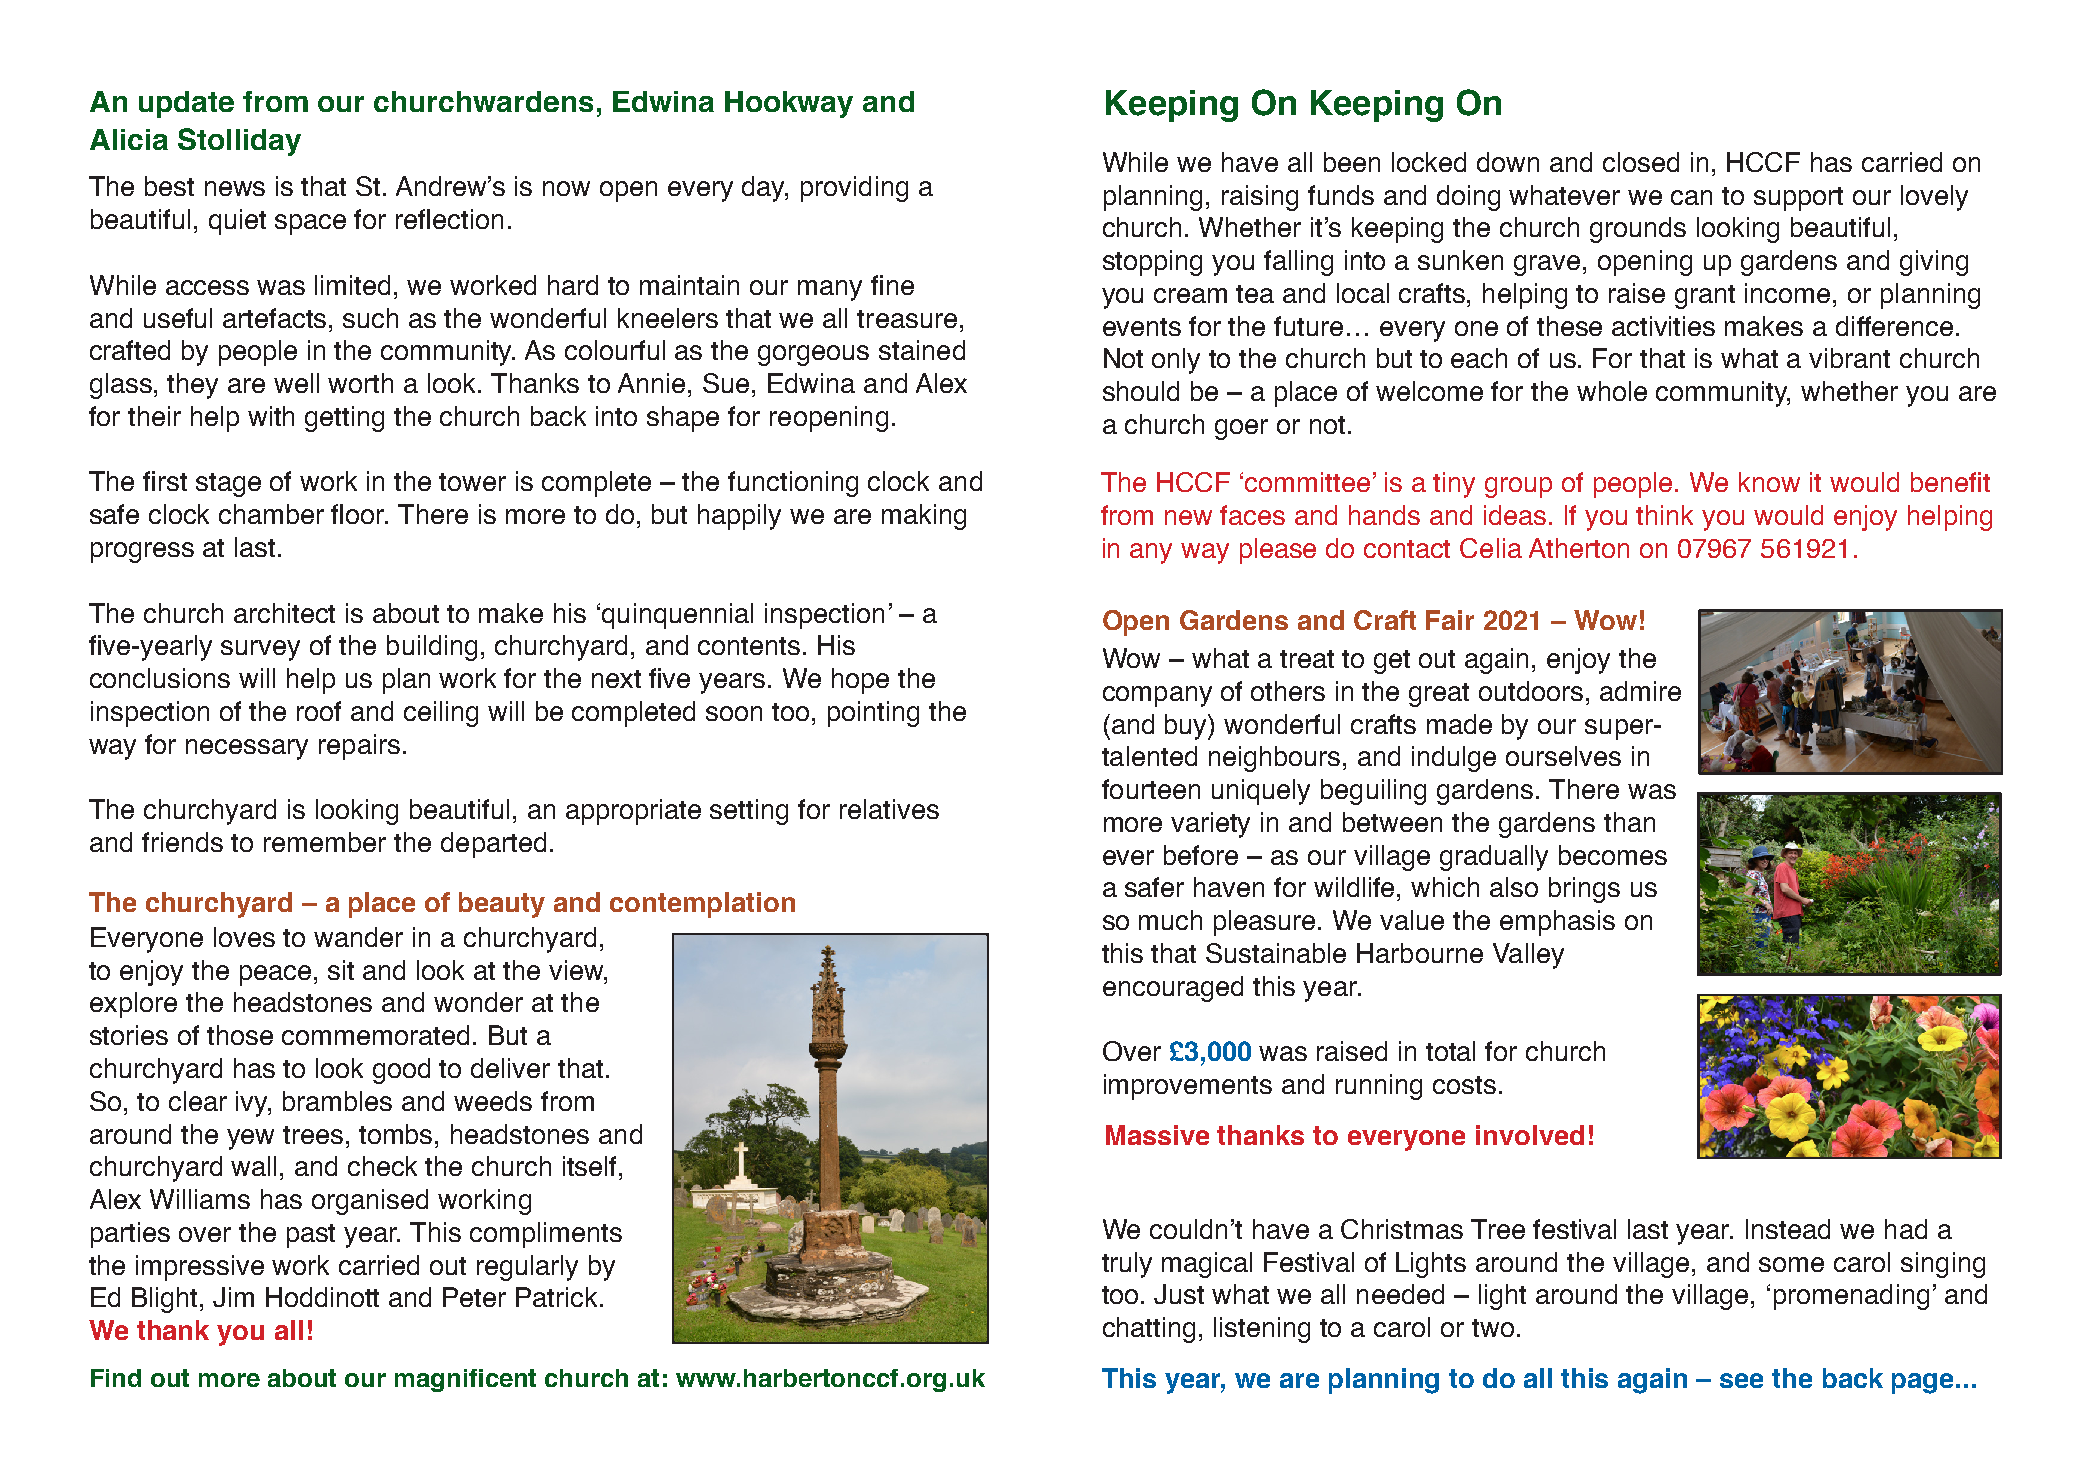 Image resolution: width=2091 pixels, height=1478 pixels. What do you see at coordinates (1641, 162) in the document?
I see `closed` at bounding box center [1641, 162].
